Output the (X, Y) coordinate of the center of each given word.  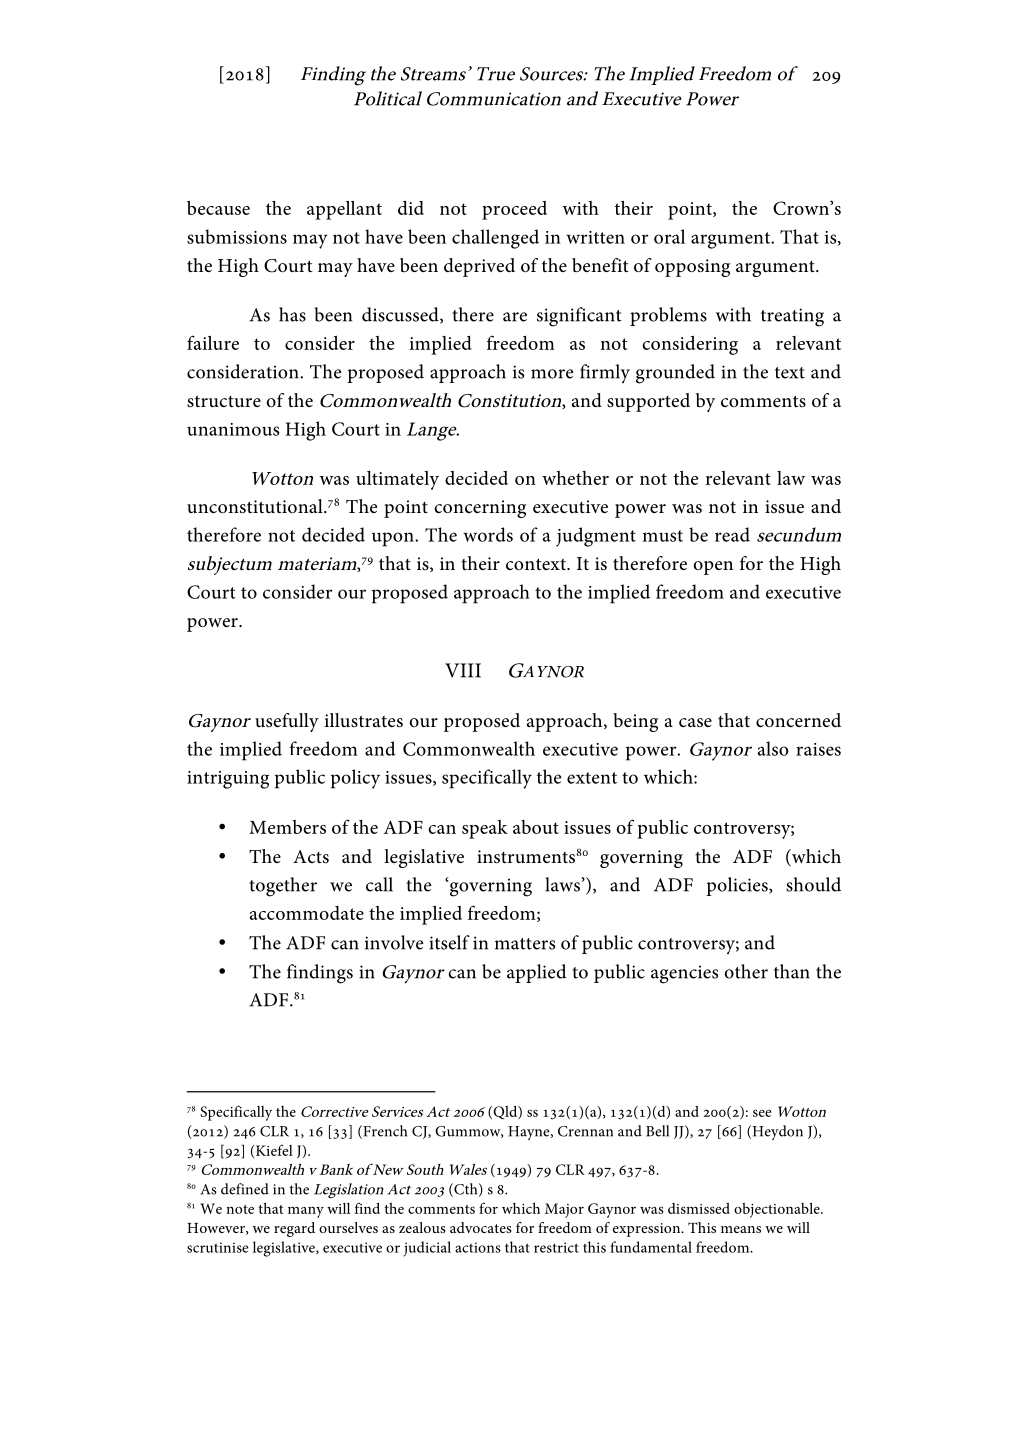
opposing (692, 268)
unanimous (233, 429)
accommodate (307, 913)
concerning (480, 509)
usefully (287, 722)
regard (294, 1229)
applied (537, 973)
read (732, 534)
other (746, 971)
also (773, 748)
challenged (495, 239)
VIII (463, 670)
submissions (237, 236)
